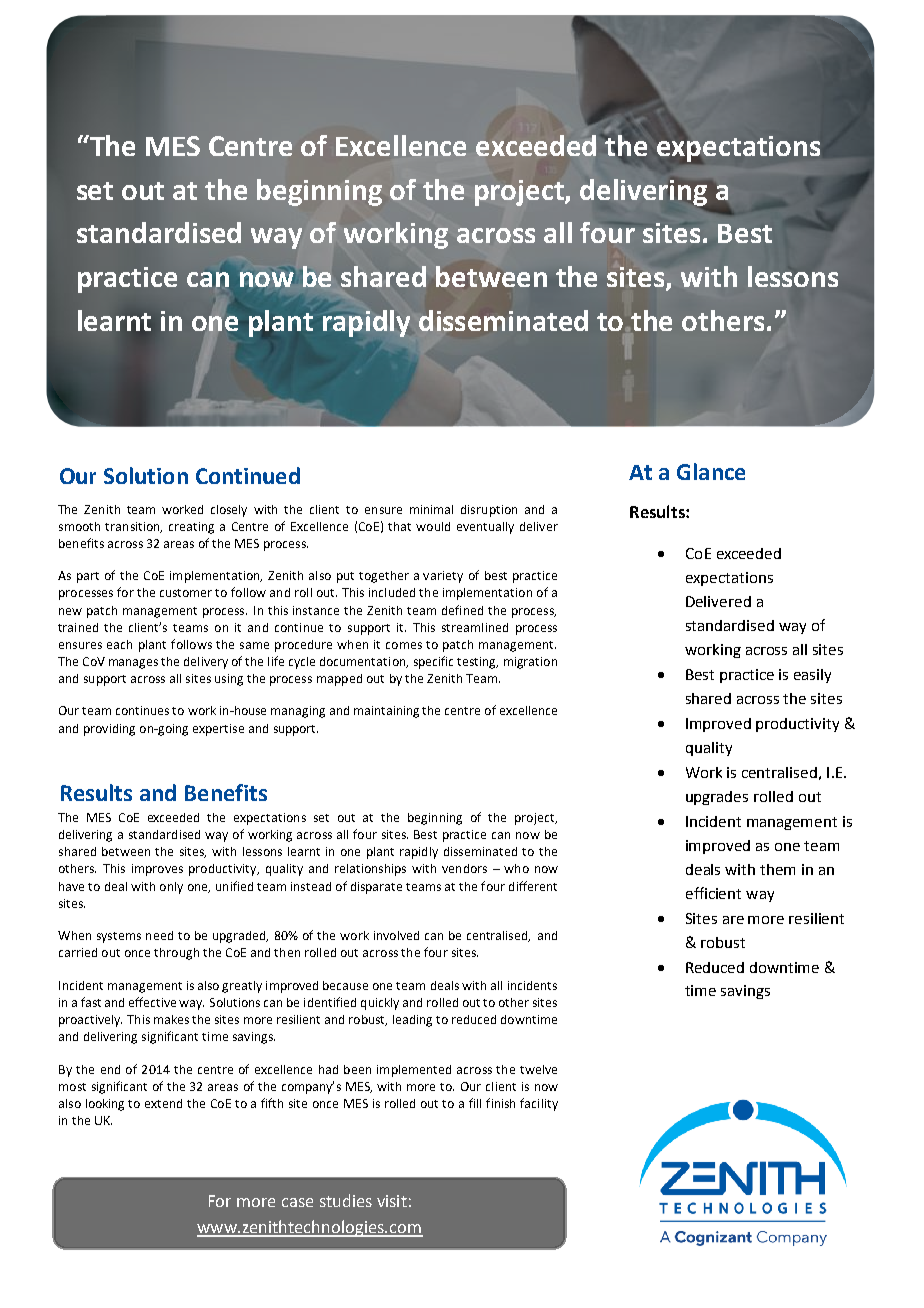 Image resolution: width=924 pixels, height=1308 pixels. Describe the element at coordinates (539, 1104) in the document. I see `facility` at that location.
